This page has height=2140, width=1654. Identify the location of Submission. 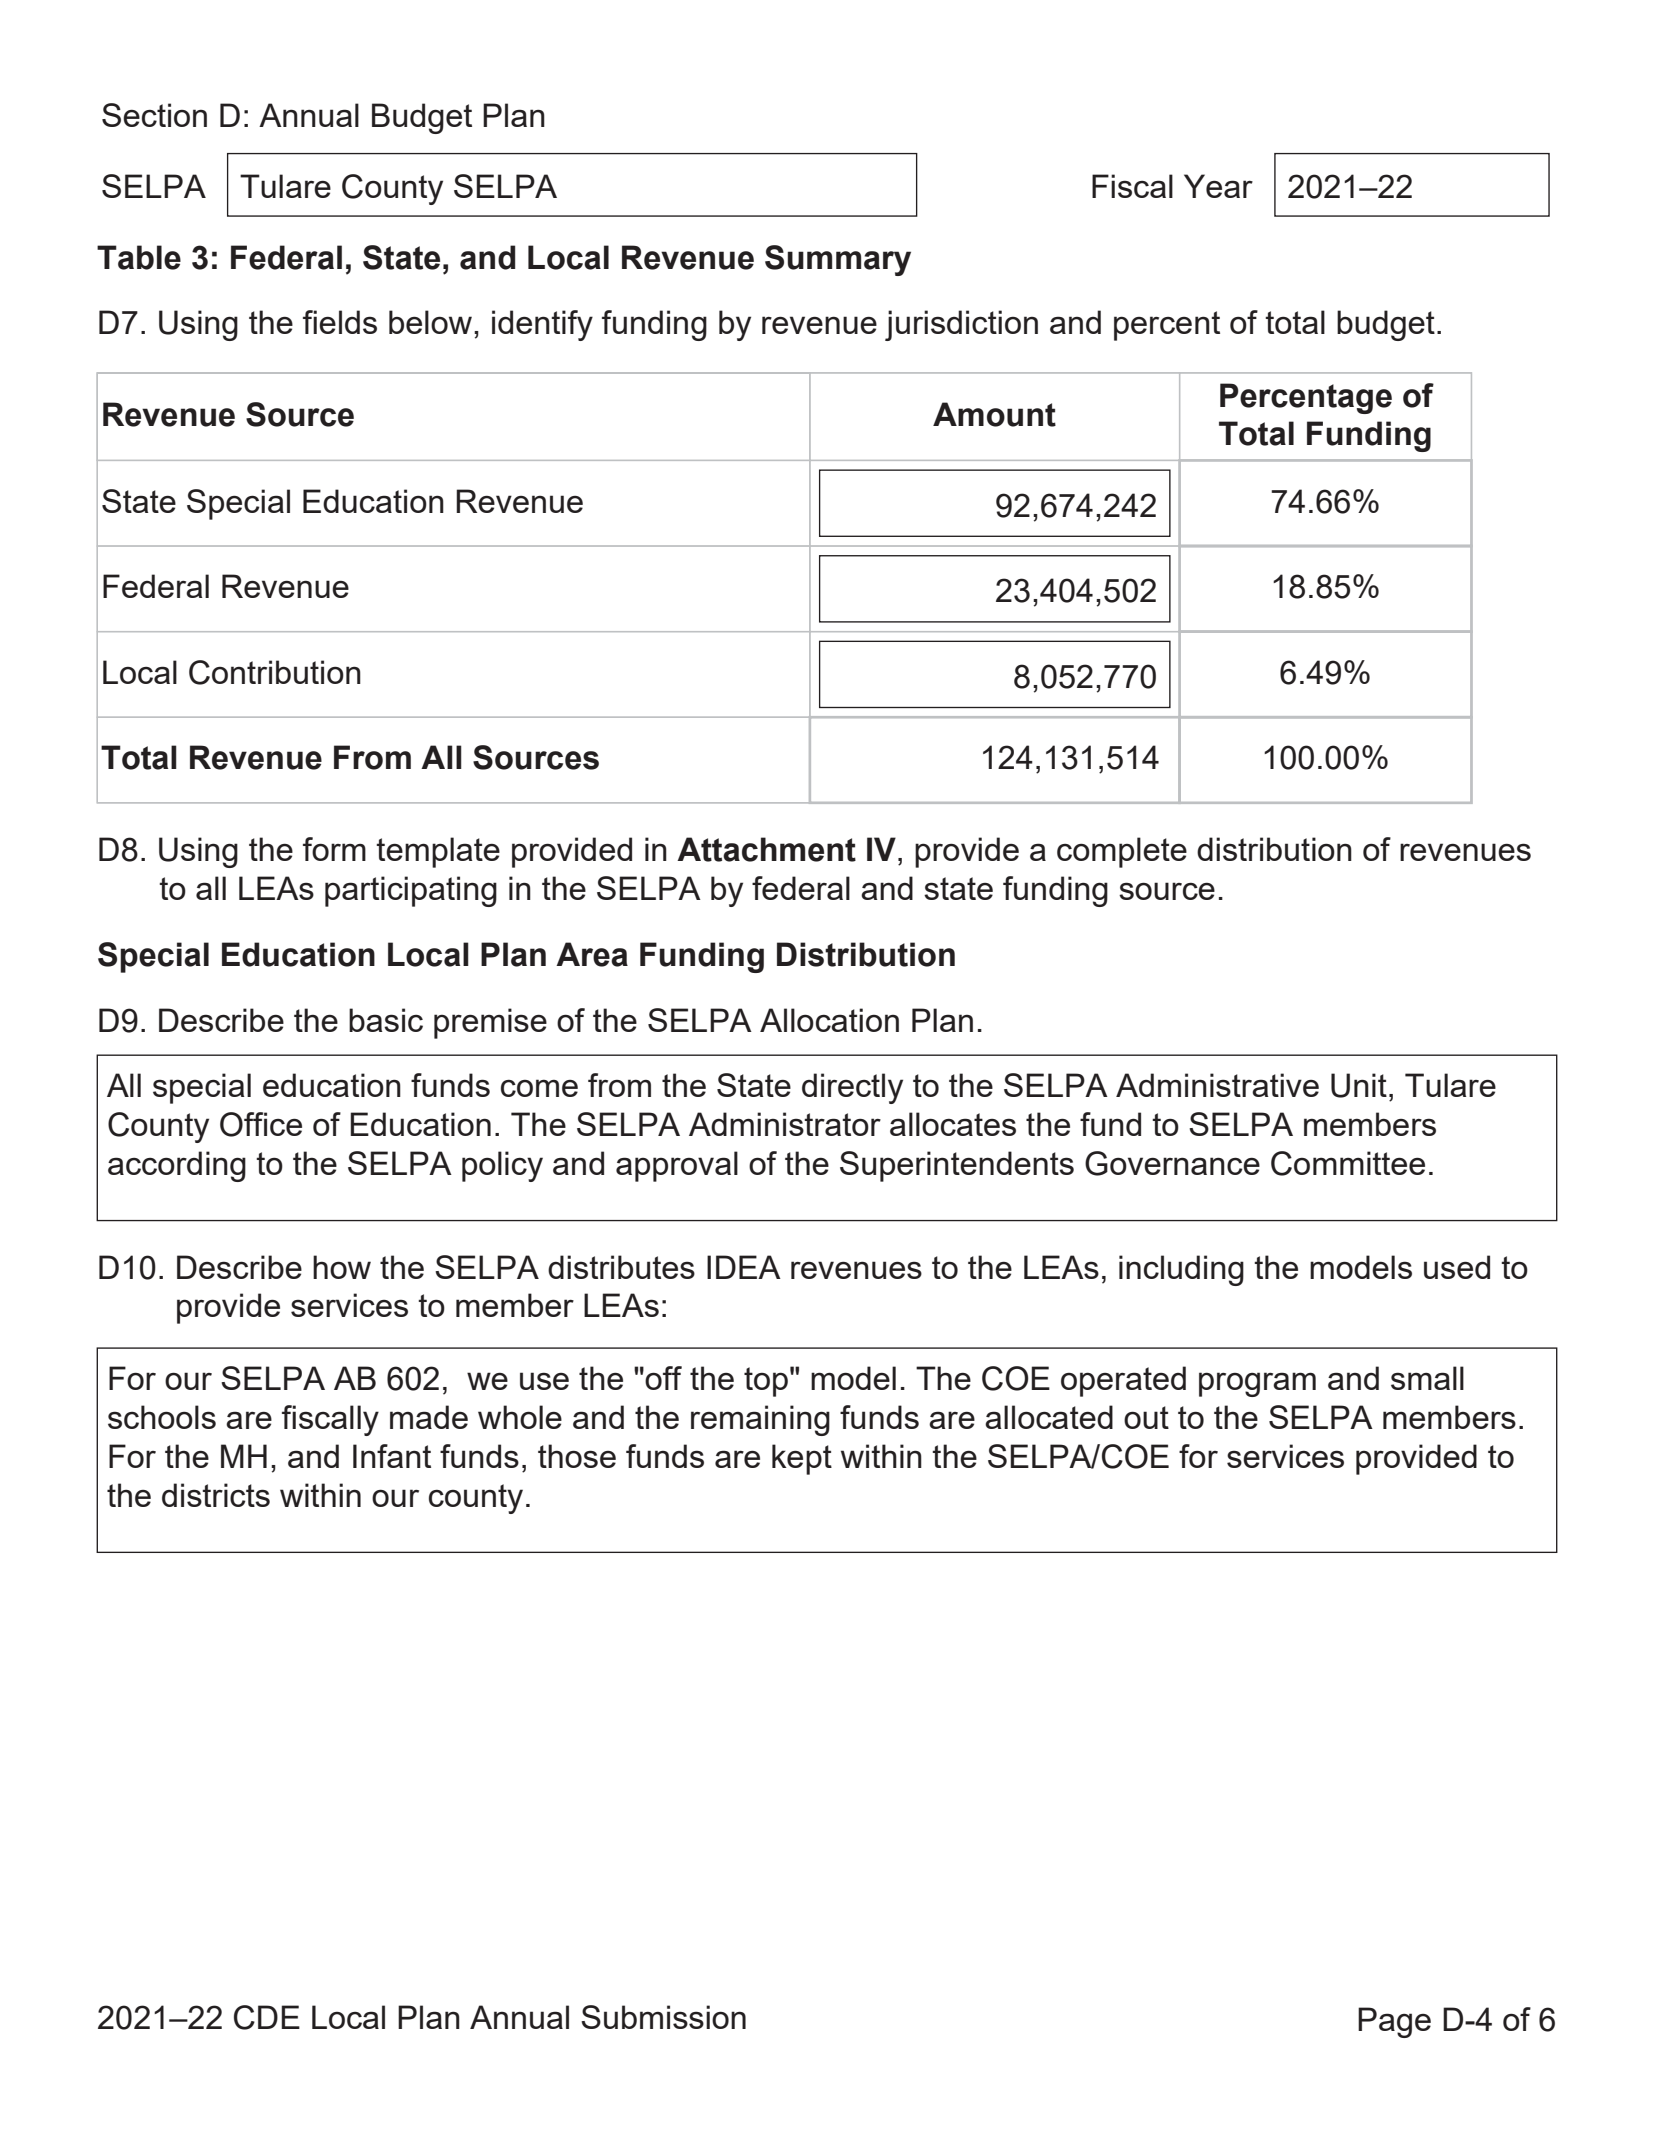
(663, 2017).
